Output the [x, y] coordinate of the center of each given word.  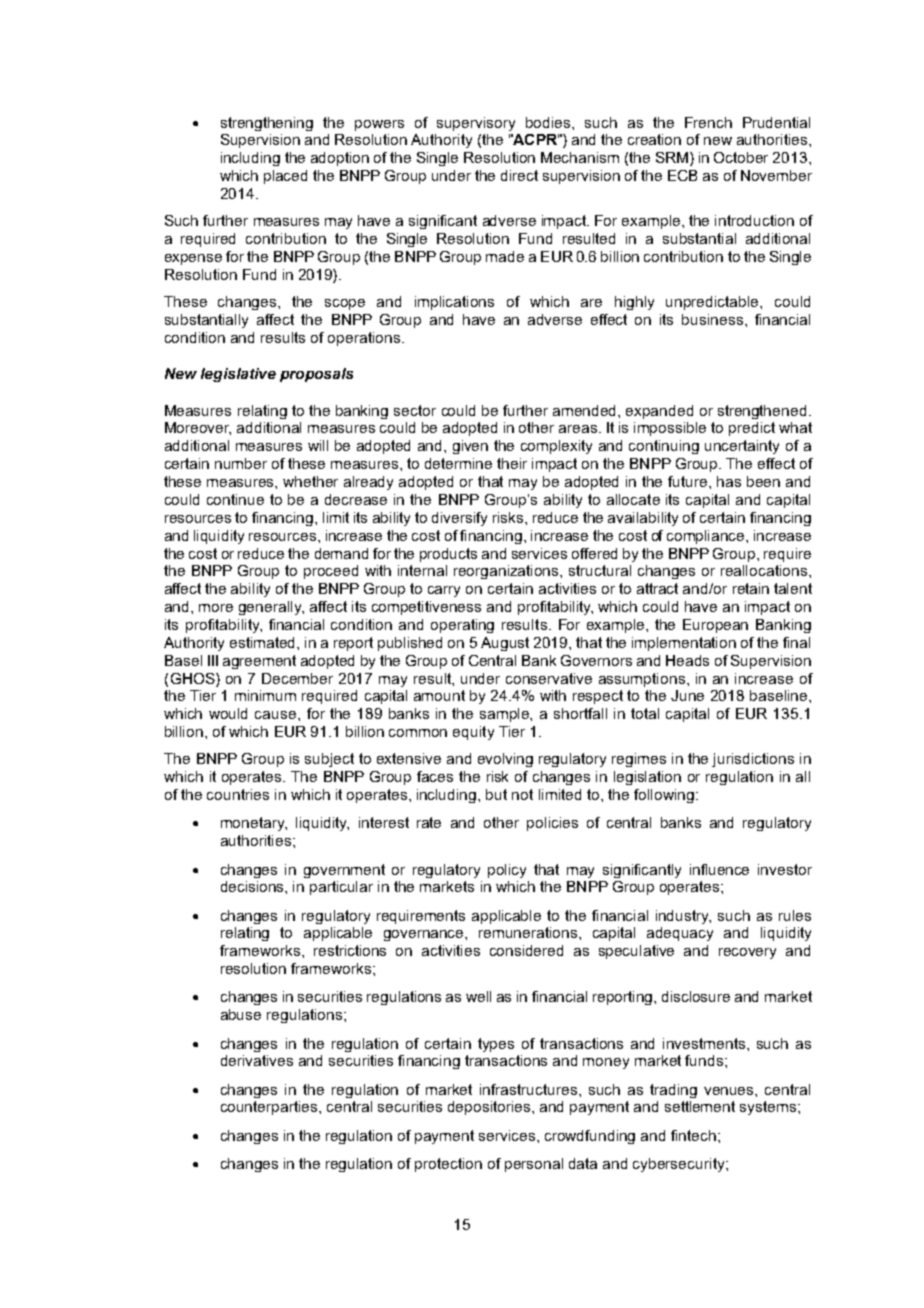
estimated [264, 642]
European [715, 626]
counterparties [270, 1108]
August [505, 644]
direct [519, 175]
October [741, 157]
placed [285, 177]
